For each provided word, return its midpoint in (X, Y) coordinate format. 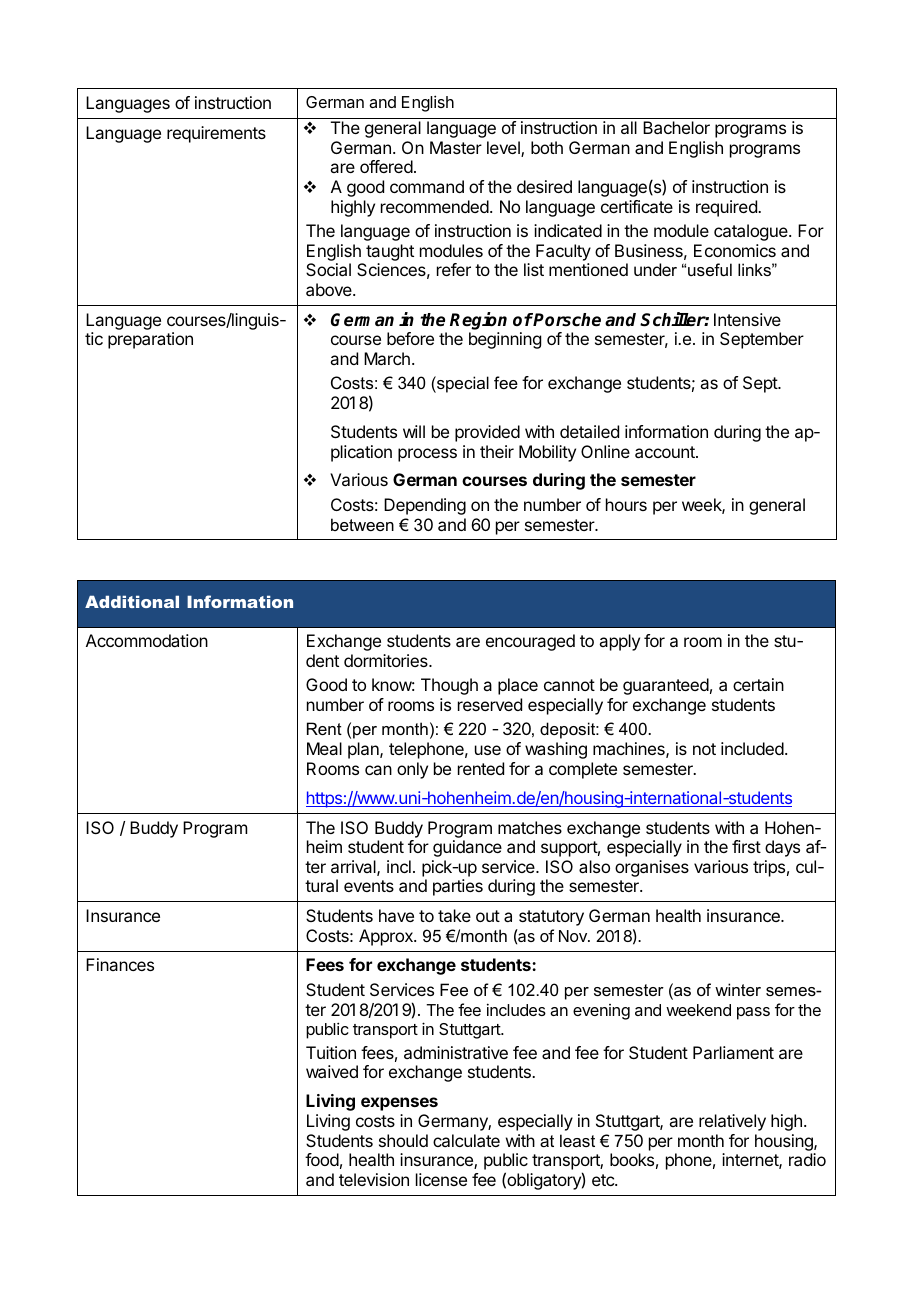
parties (458, 887)
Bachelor (676, 127)
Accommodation (147, 640)
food (322, 1159)
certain (758, 684)
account (666, 452)
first (746, 846)
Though (449, 686)
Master (456, 147)
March (387, 358)
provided (487, 433)
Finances (120, 964)
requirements (216, 134)
